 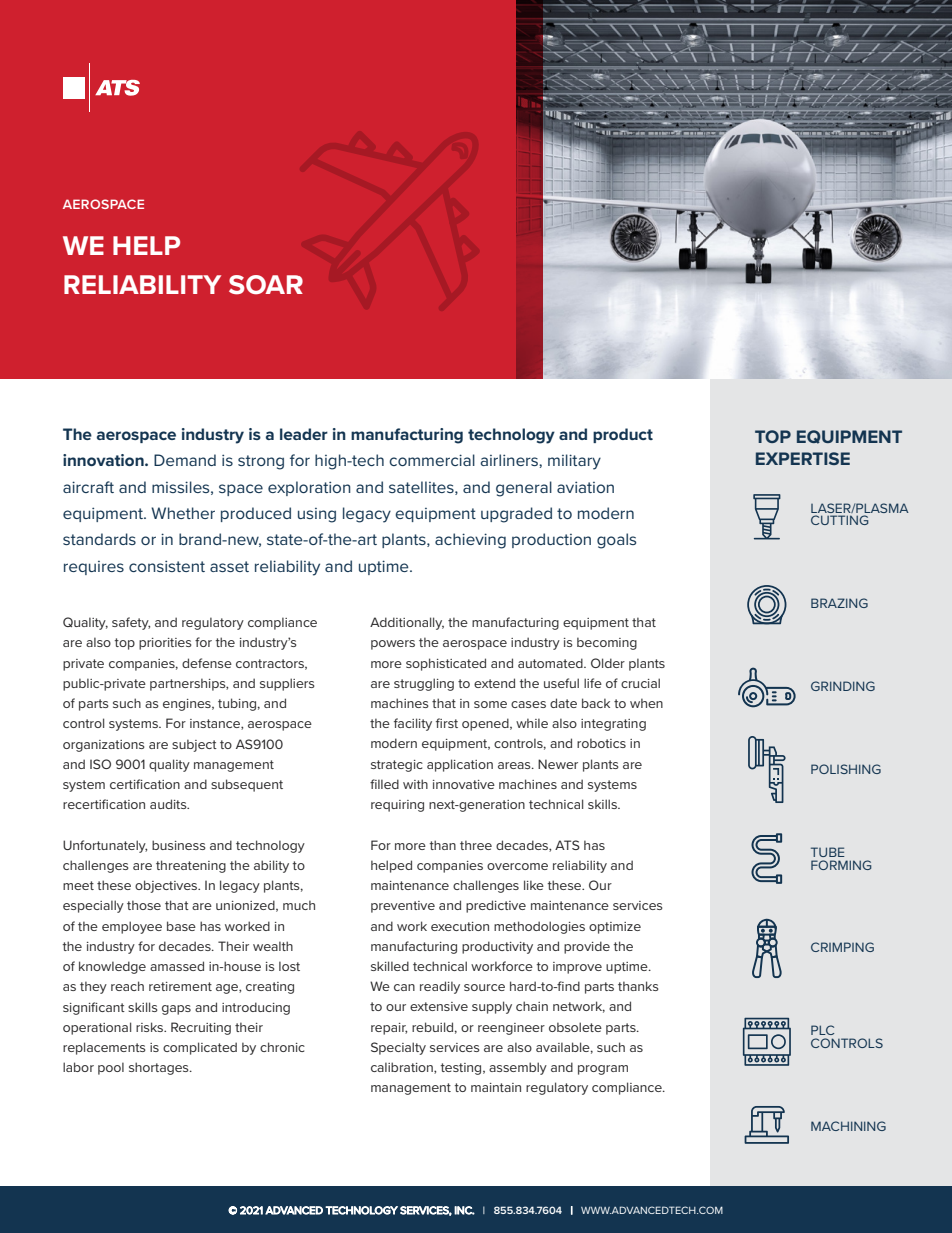 What do you see at coordinates (803, 458) in the screenshot?
I see `EXPERTISE` at bounding box center [803, 458].
